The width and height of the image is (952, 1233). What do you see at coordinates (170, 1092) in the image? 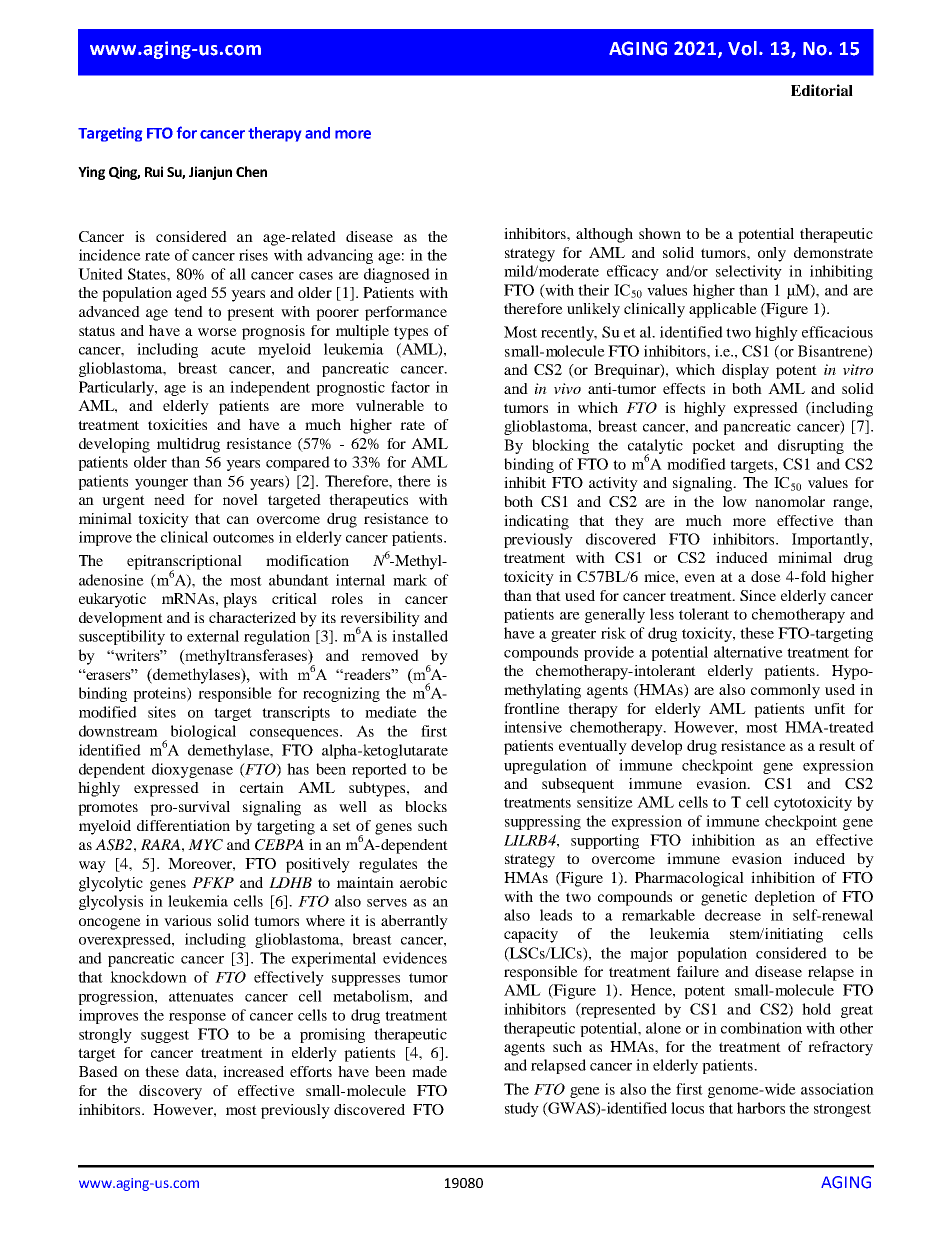
I see `discovery` at bounding box center [170, 1092].
